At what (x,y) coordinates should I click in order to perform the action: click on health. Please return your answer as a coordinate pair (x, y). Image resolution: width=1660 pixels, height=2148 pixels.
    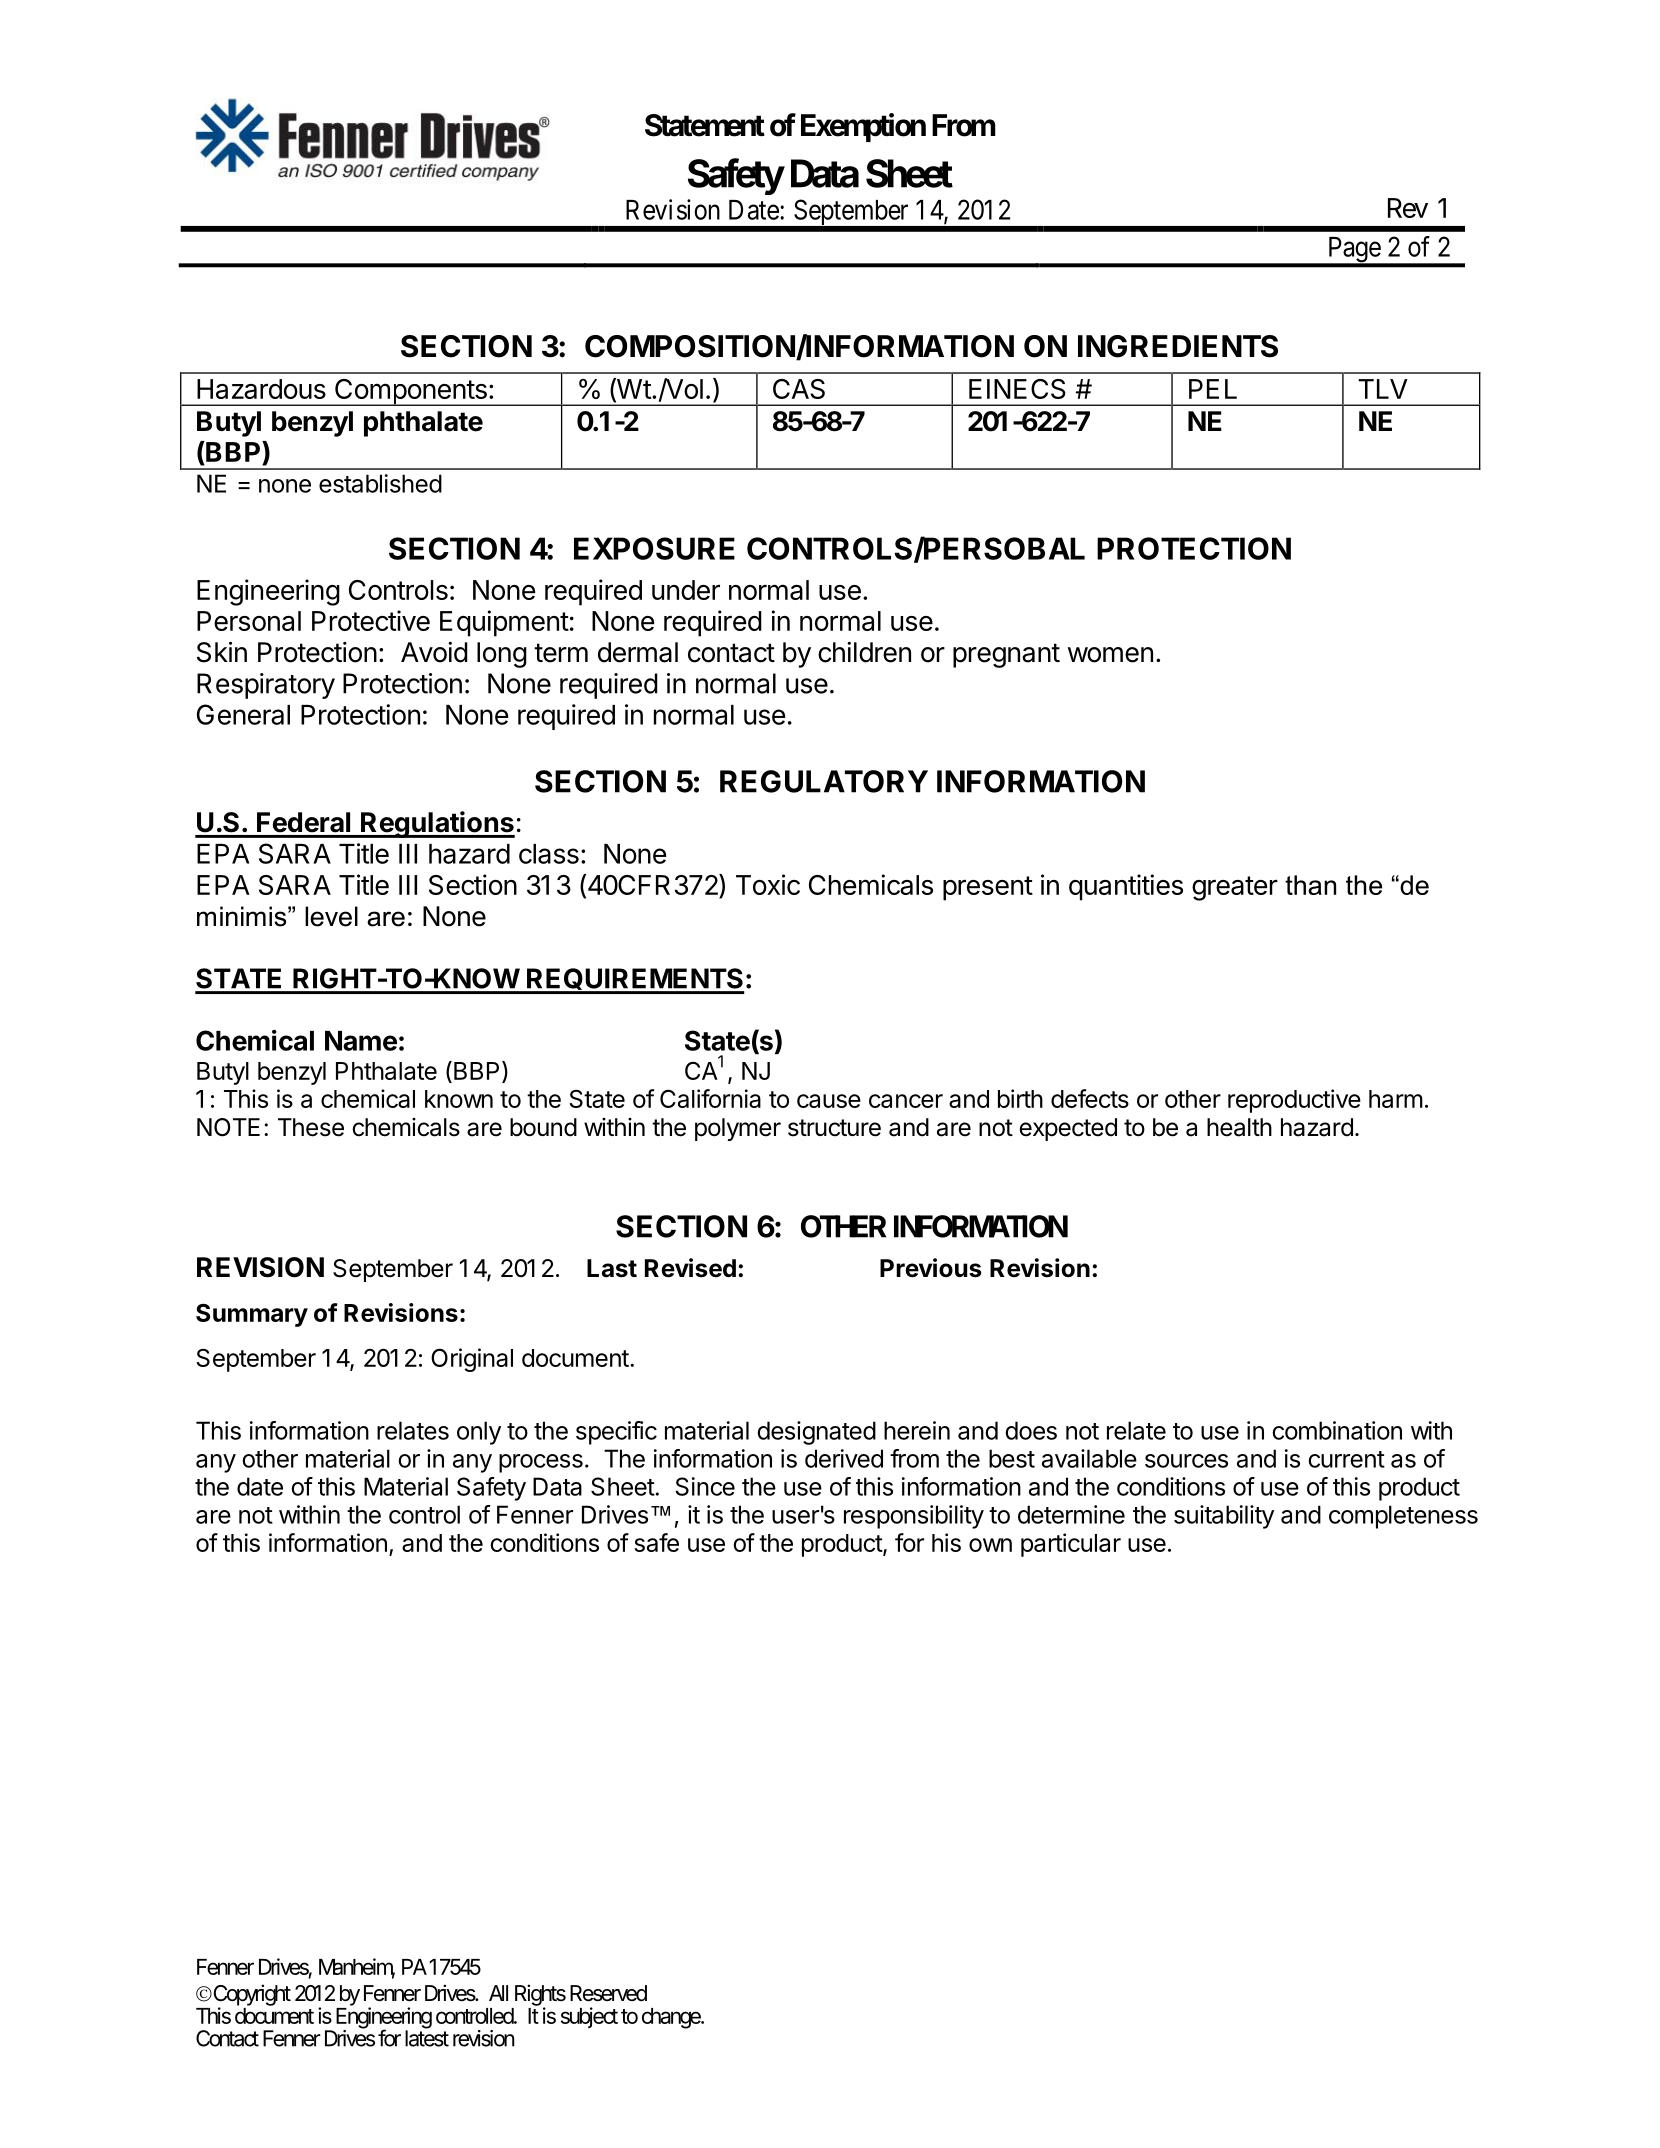
    Looking at the image, I should click on (1239, 1127).
